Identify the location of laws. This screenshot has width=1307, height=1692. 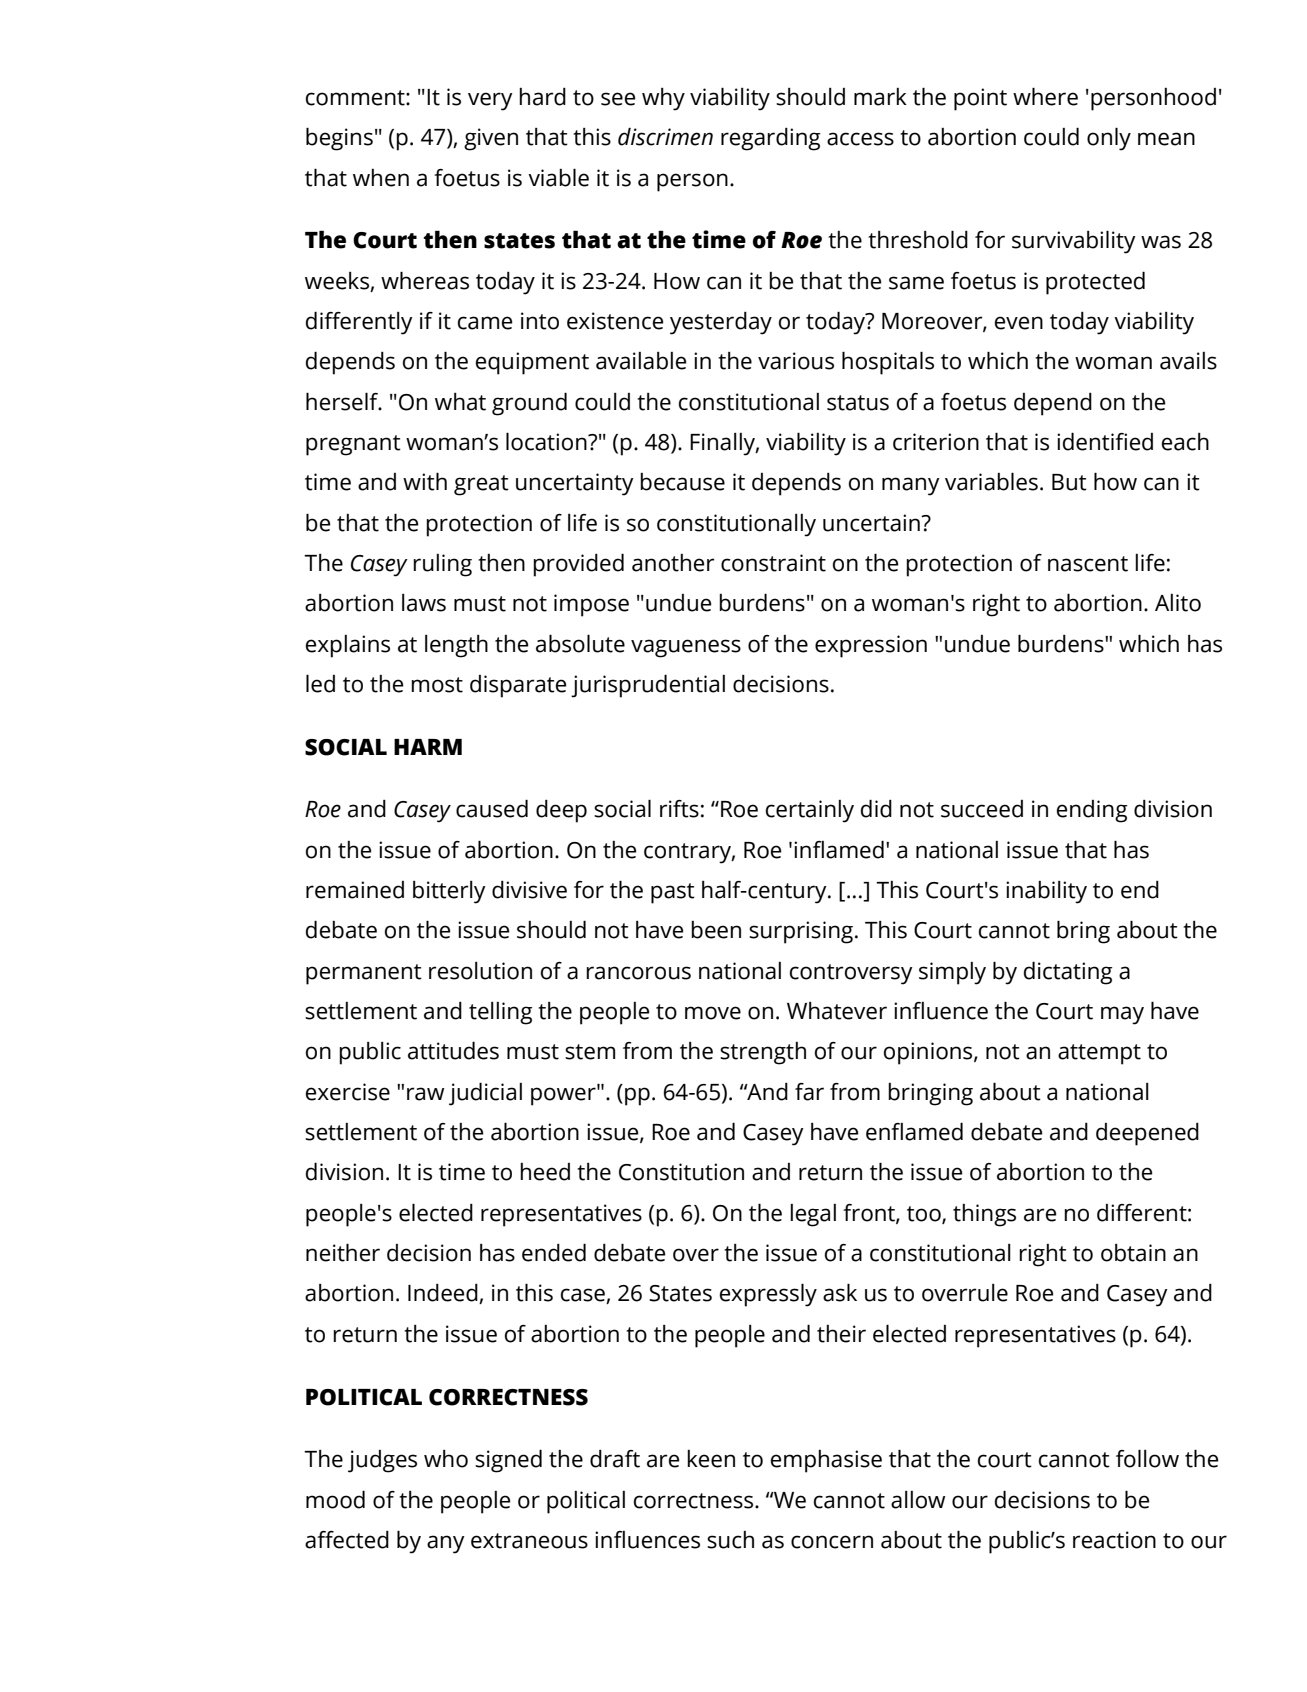
(424, 603).
